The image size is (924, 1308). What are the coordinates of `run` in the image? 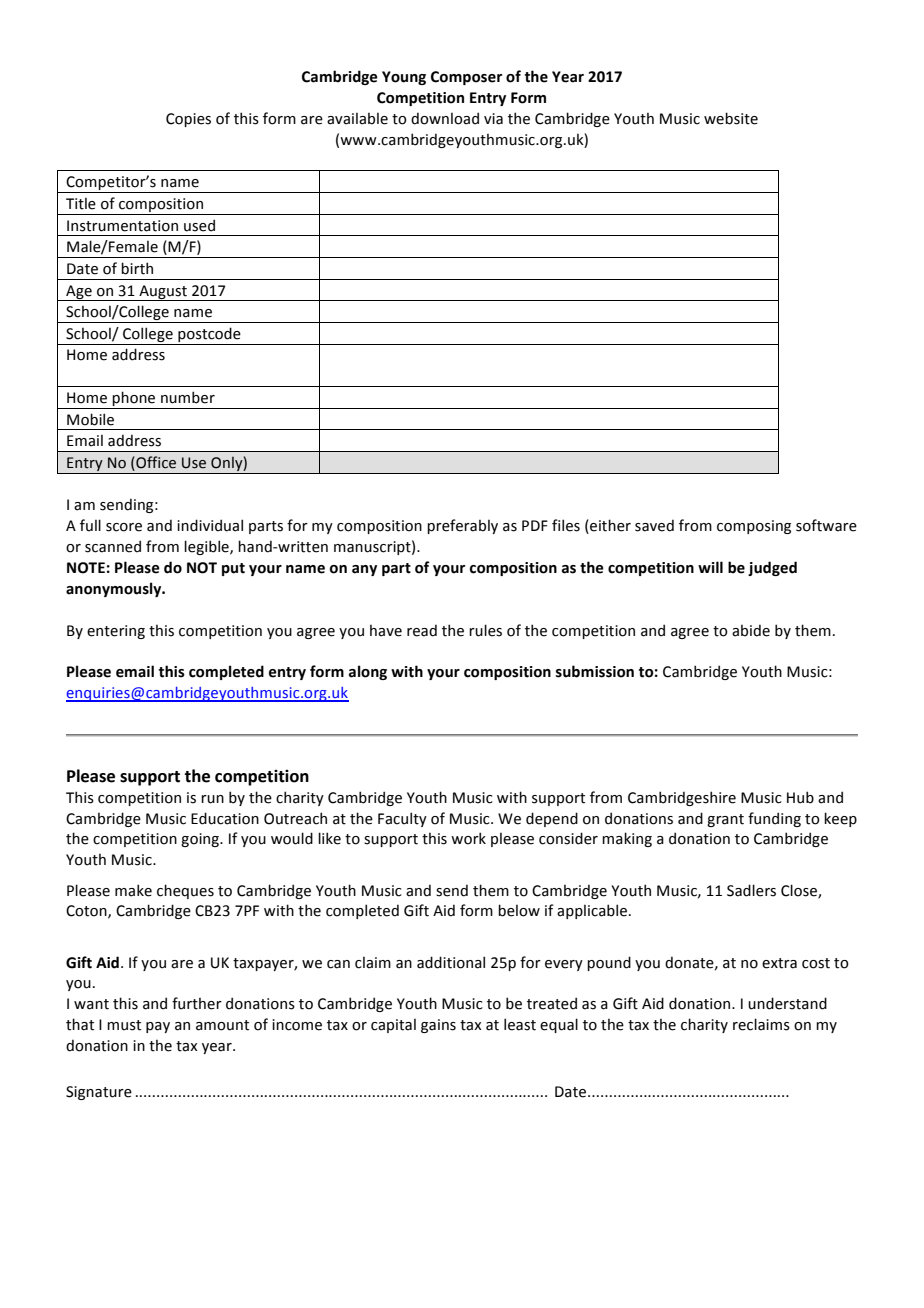 It's located at (212, 799).
